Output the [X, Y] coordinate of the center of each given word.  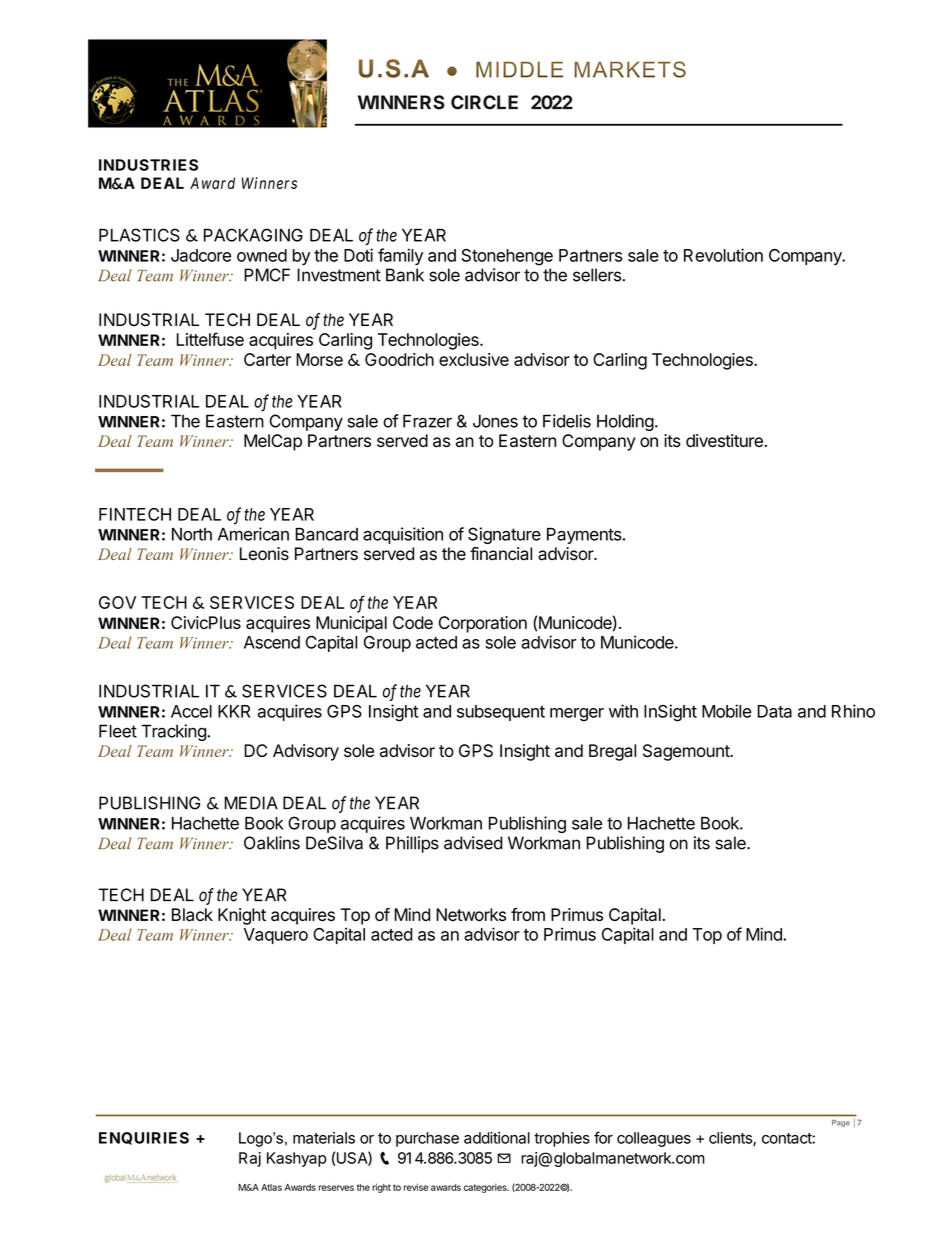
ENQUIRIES [144, 1138]
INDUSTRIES [148, 165]
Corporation [483, 624]
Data [774, 711]
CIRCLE [484, 102]
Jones [495, 421]
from [528, 914]
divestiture [725, 440]
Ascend [272, 642]
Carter [267, 359]
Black [192, 914]
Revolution [723, 255]
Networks [471, 914]
